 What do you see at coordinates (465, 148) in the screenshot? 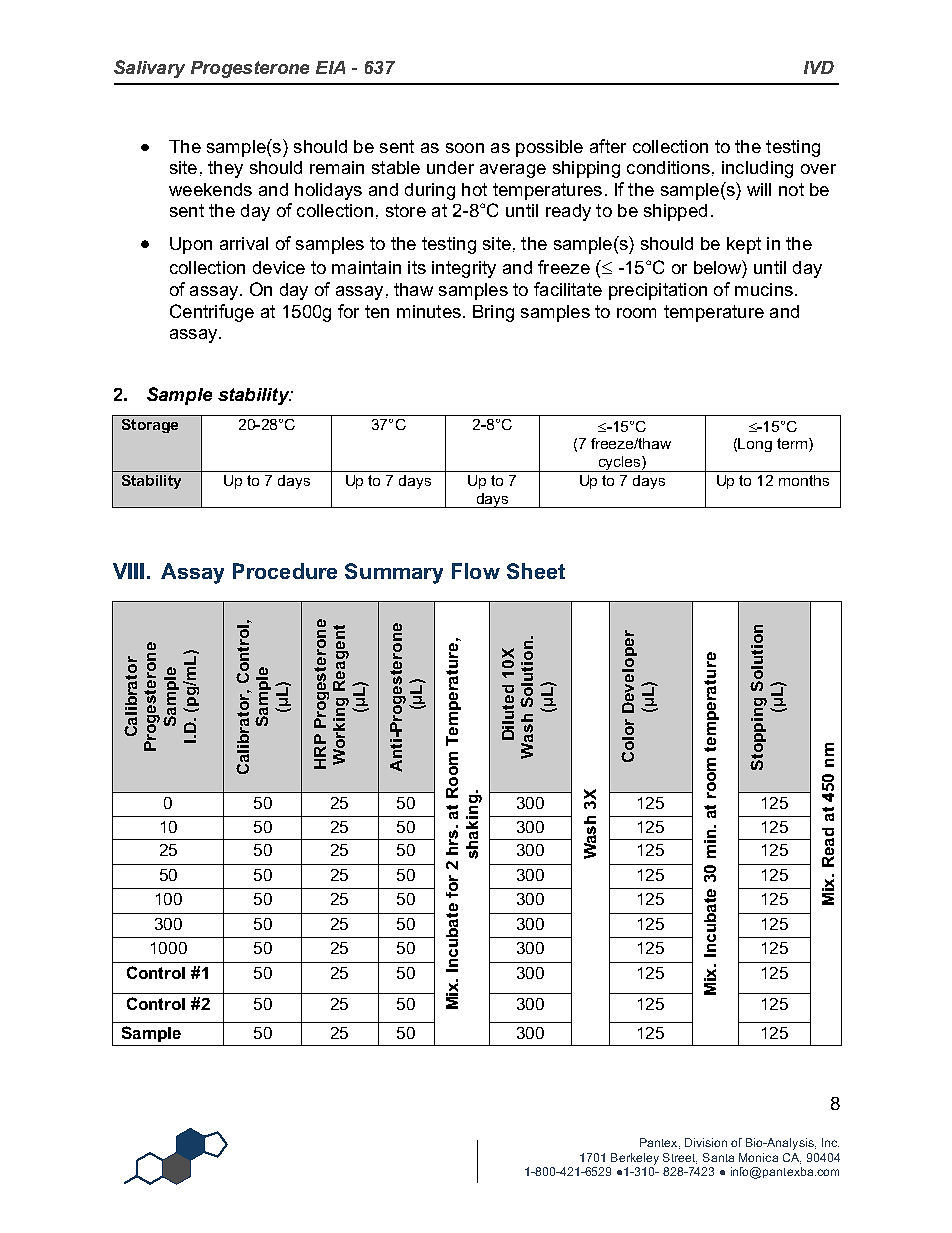
I see `soon` at bounding box center [465, 148].
